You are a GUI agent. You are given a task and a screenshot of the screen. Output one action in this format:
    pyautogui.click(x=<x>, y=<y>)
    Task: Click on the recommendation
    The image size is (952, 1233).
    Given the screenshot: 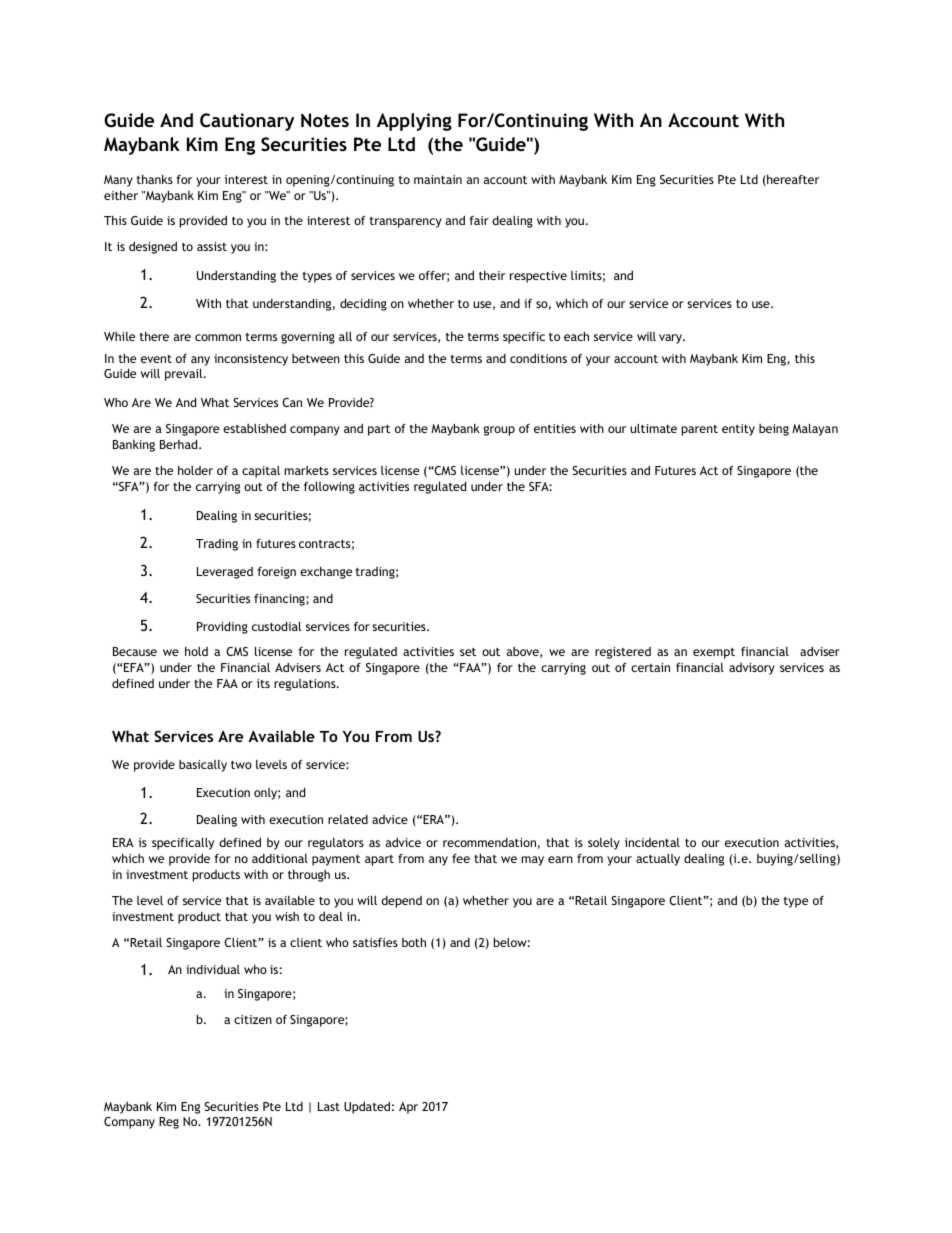 What is the action you would take?
    pyautogui.click(x=489, y=842)
